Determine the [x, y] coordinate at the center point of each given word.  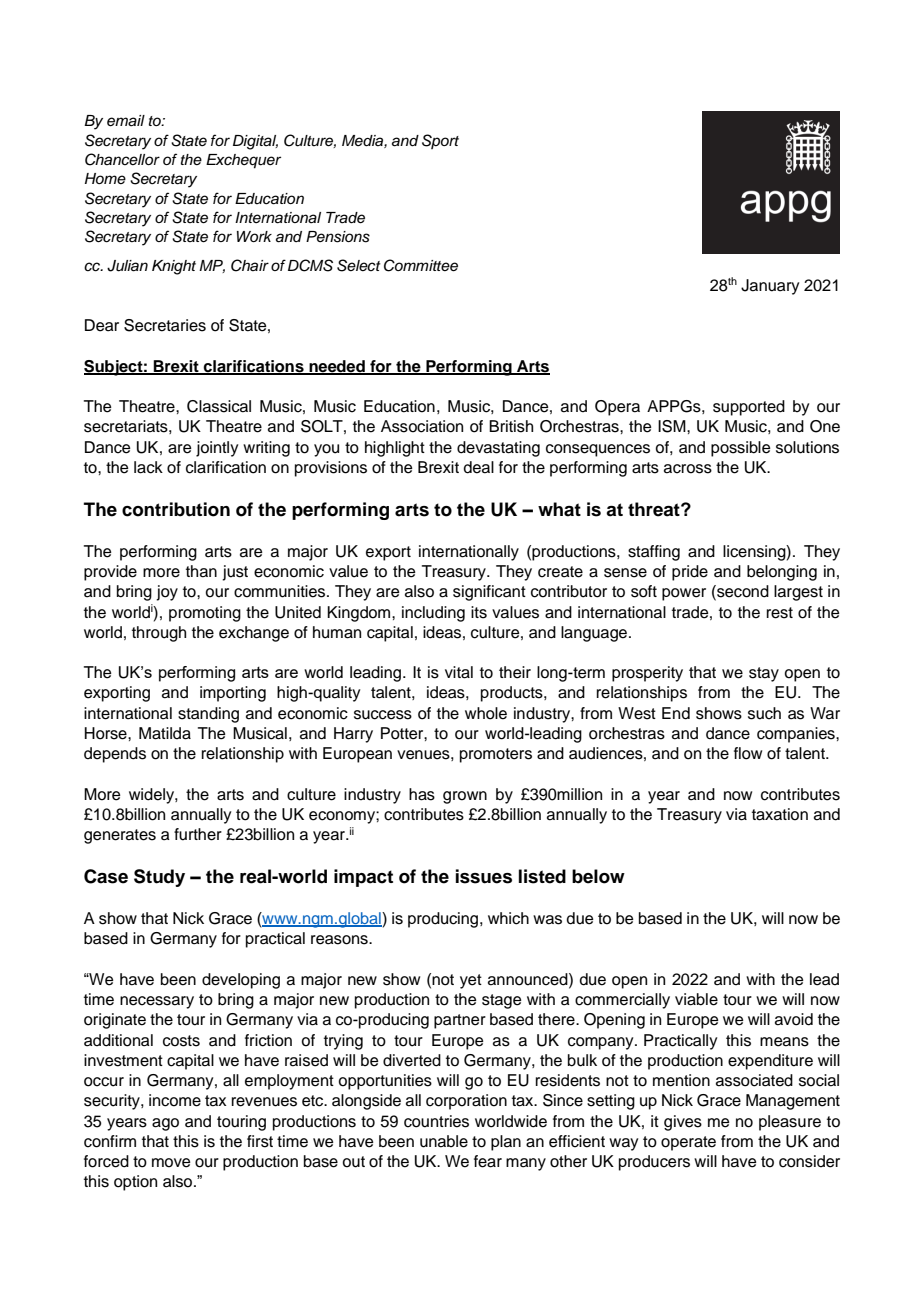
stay [764, 674]
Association [422, 426]
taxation [780, 814]
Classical [219, 406]
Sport [440, 141]
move [171, 1163]
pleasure [790, 1123]
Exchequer [243, 161]
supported [749, 408]
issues [484, 876]
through [159, 634]
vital [459, 672]
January [770, 287]
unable [444, 1141]
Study [159, 878]
